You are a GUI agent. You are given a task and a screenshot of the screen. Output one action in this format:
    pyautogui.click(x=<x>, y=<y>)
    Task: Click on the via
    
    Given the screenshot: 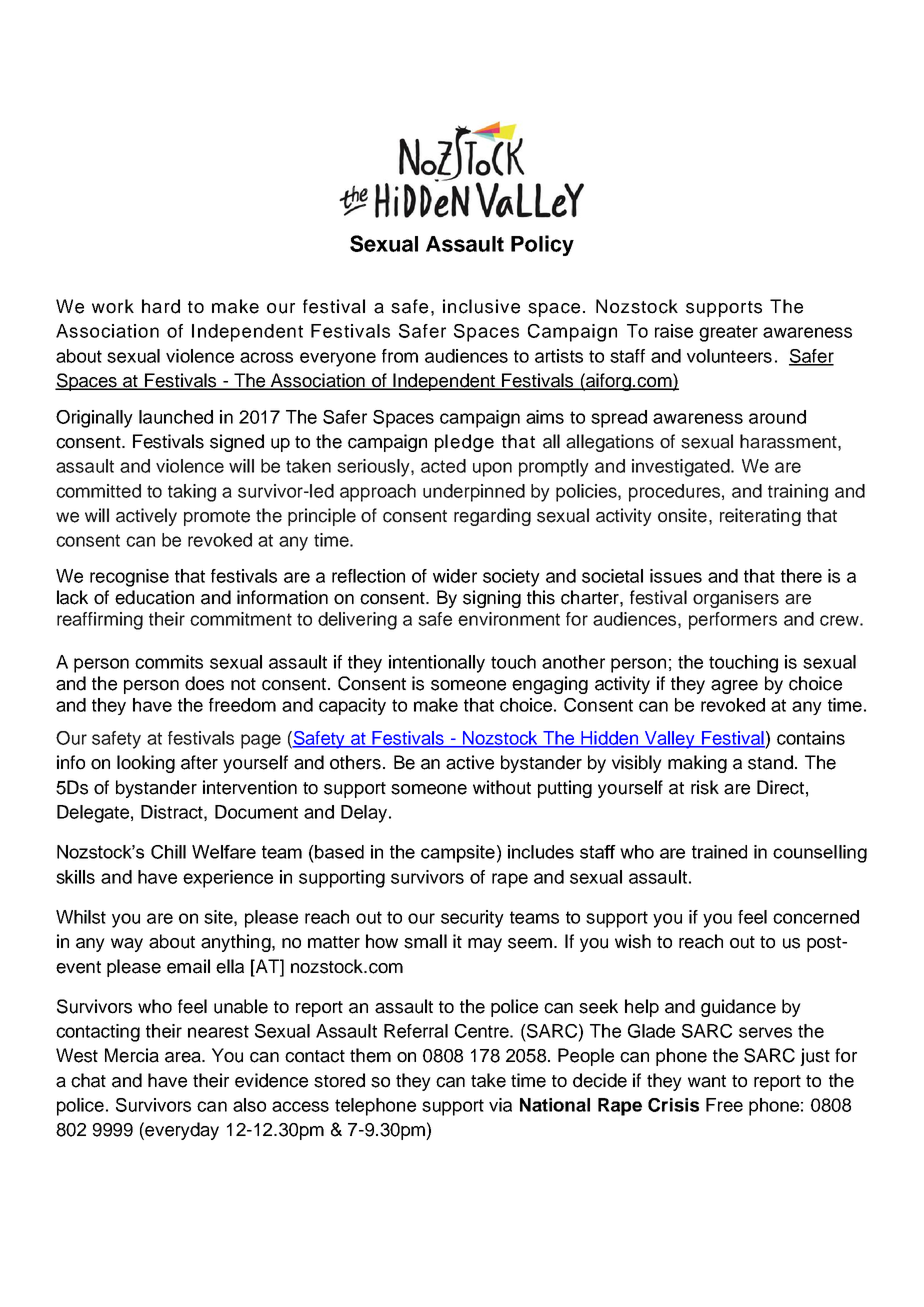 What is the action you would take?
    pyautogui.click(x=500, y=1105)
